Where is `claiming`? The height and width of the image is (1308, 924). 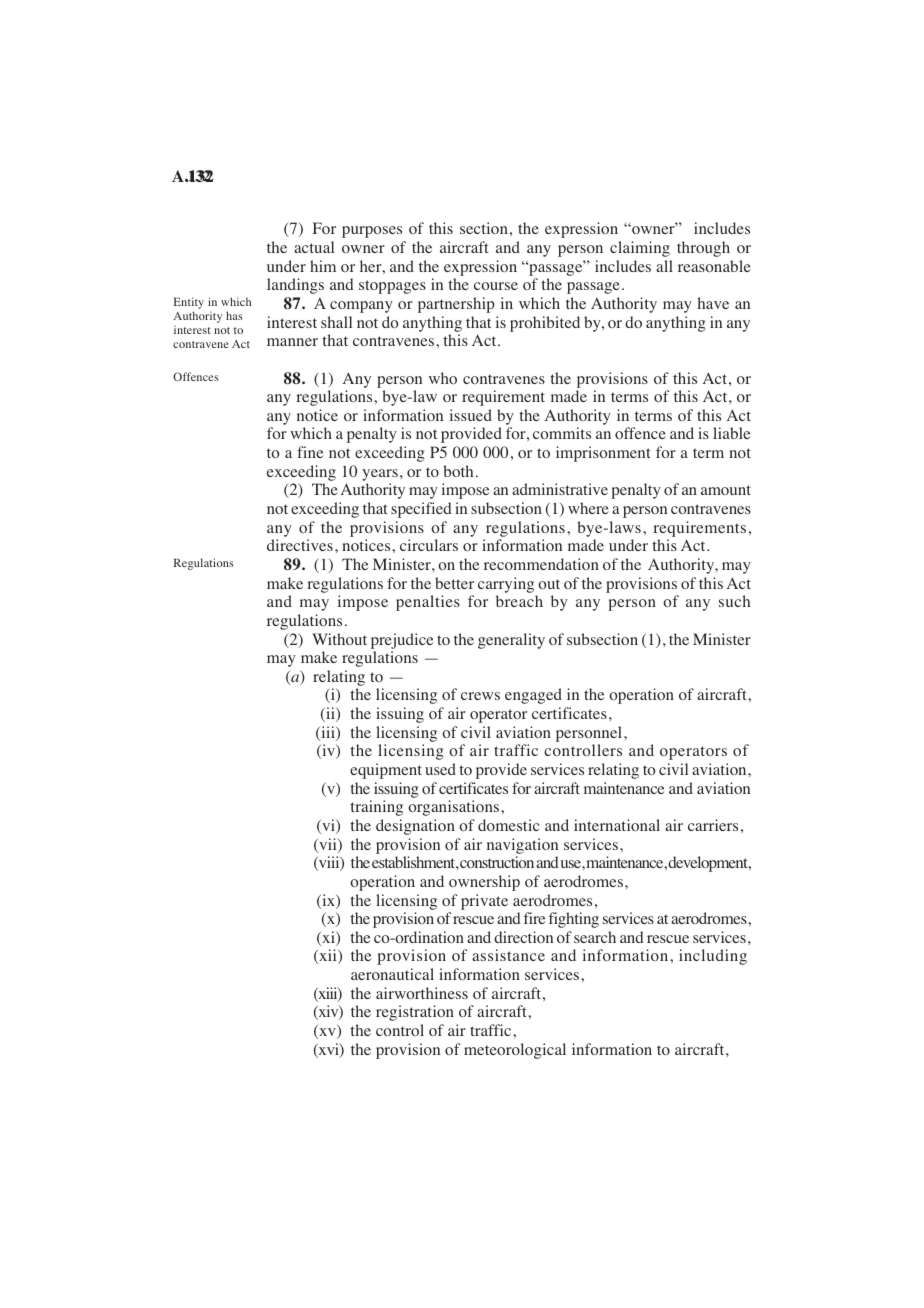 claiming is located at coordinates (640, 249).
